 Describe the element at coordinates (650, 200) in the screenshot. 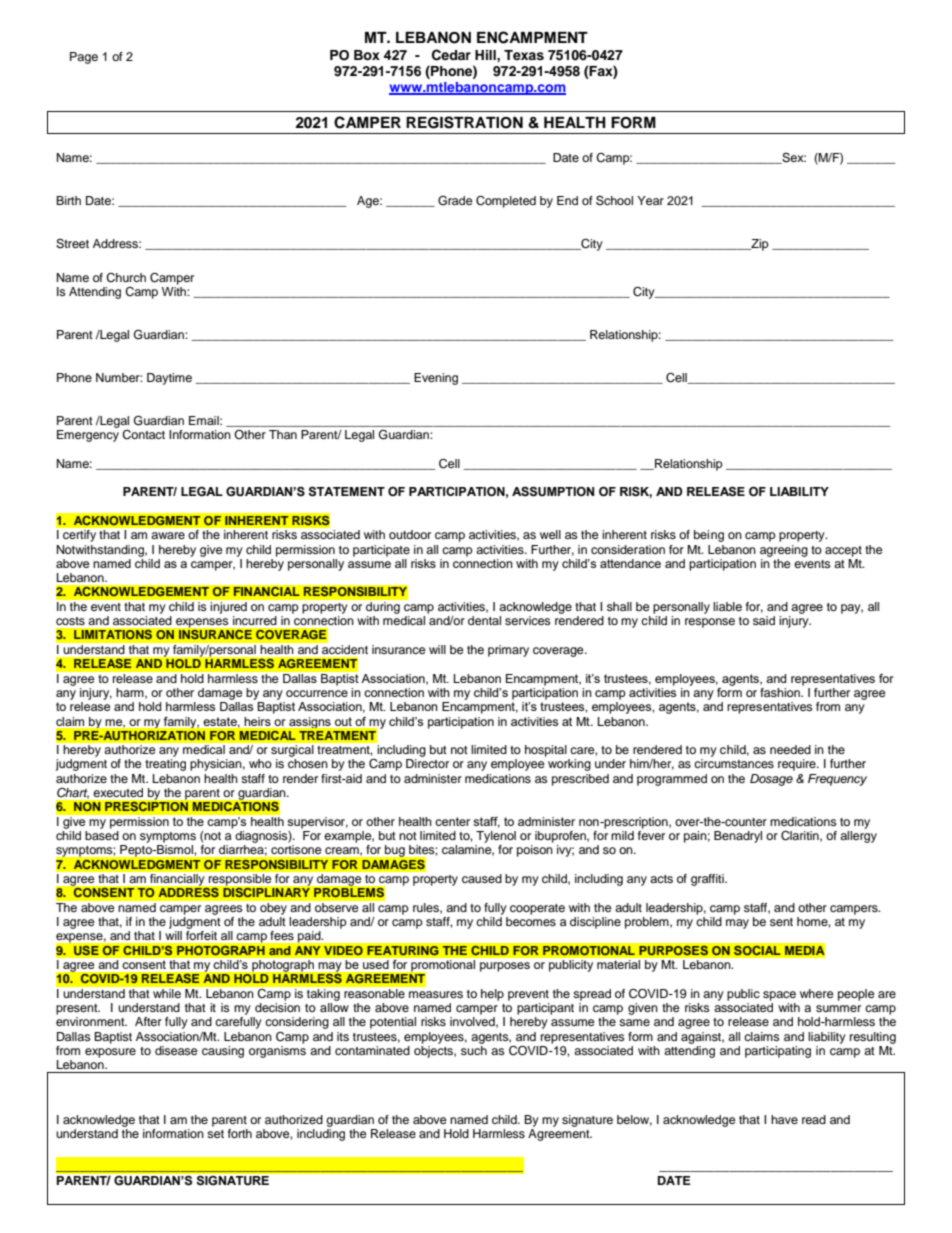

I see `Year` at that location.
